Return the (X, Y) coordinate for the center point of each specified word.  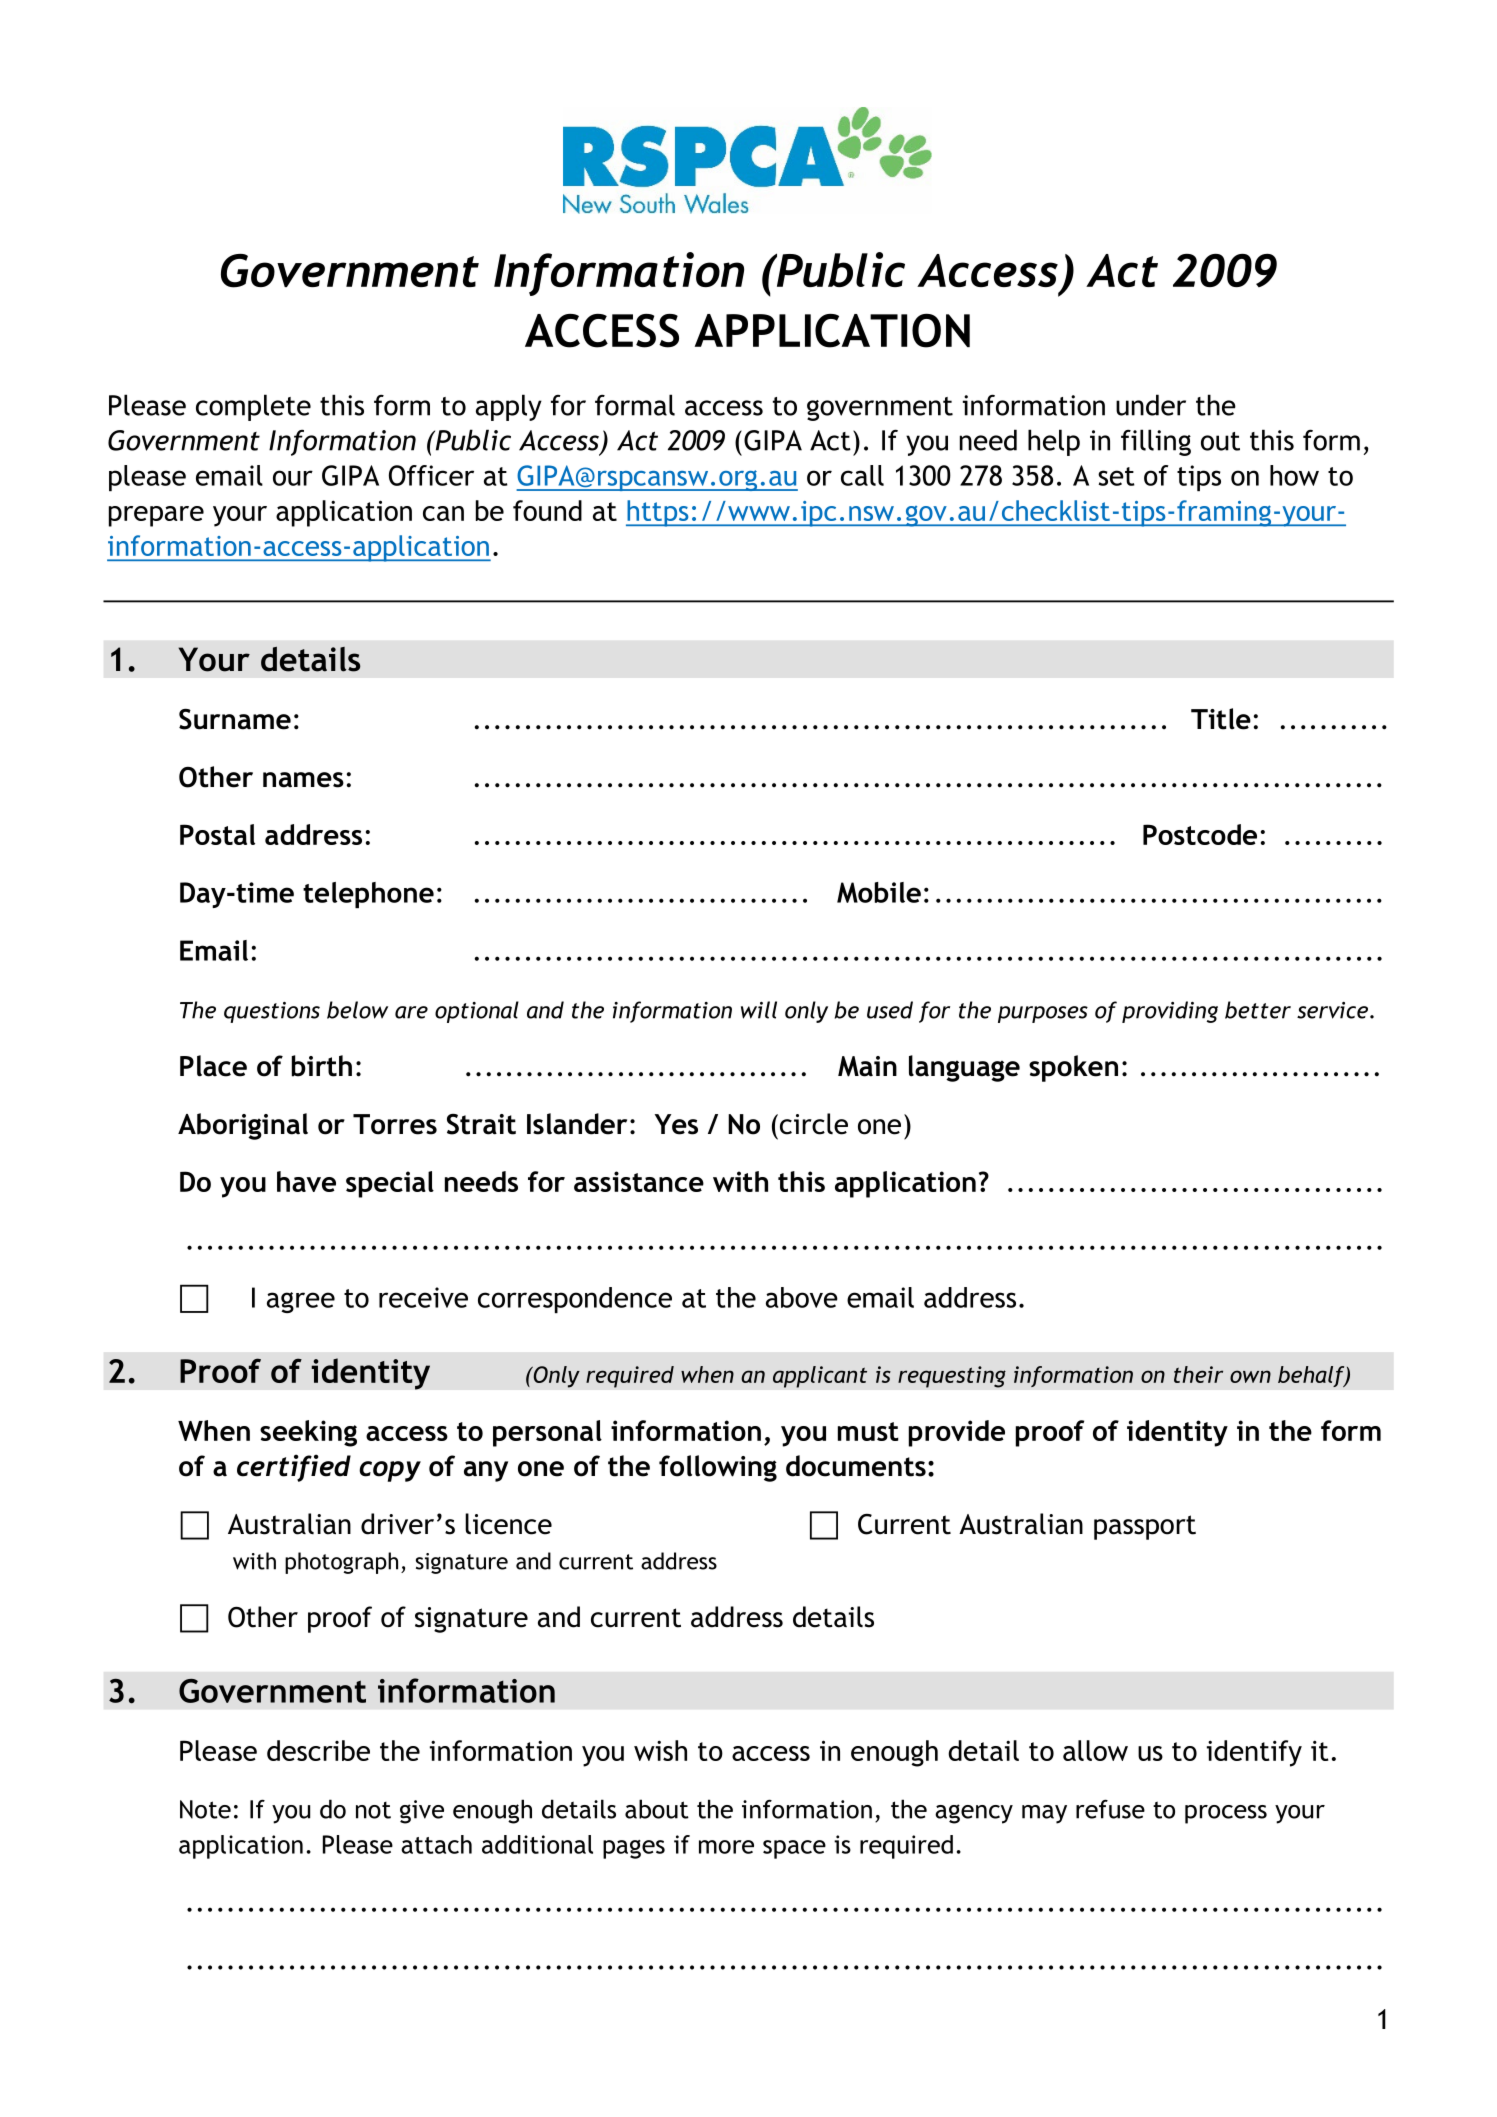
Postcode (1200, 834)
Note (205, 1809)
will (759, 1010)
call (862, 475)
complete (253, 407)
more (726, 1847)
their (1198, 1374)
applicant (820, 1377)
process (1226, 1814)
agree (301, 1302)
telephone (368, 895)
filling (1156, 442)
